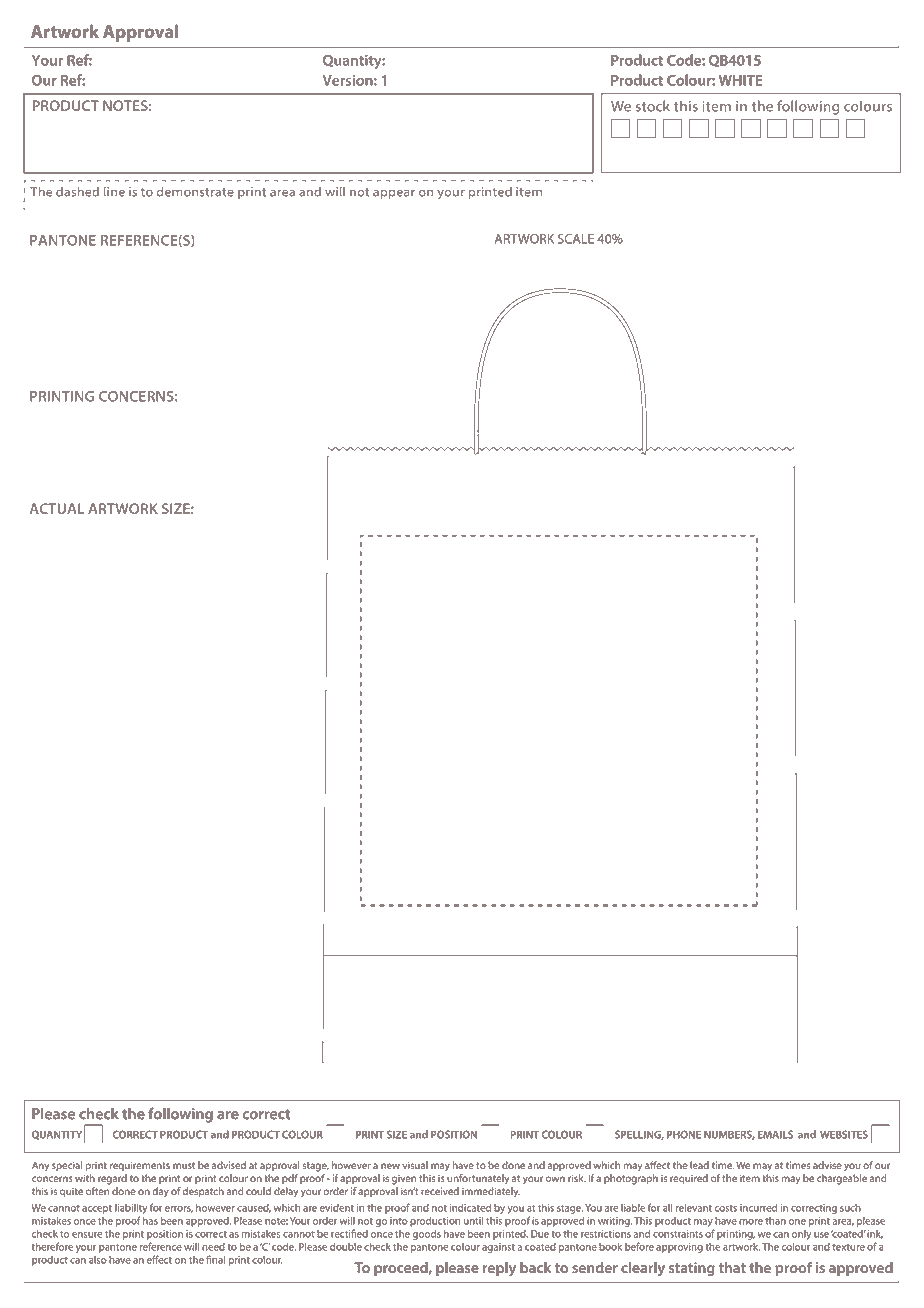 The width and height of the screenshot is (924, 1308). Describe the element at coordinates (699, 1165) in the screenshot. I see `lead` at that location.
